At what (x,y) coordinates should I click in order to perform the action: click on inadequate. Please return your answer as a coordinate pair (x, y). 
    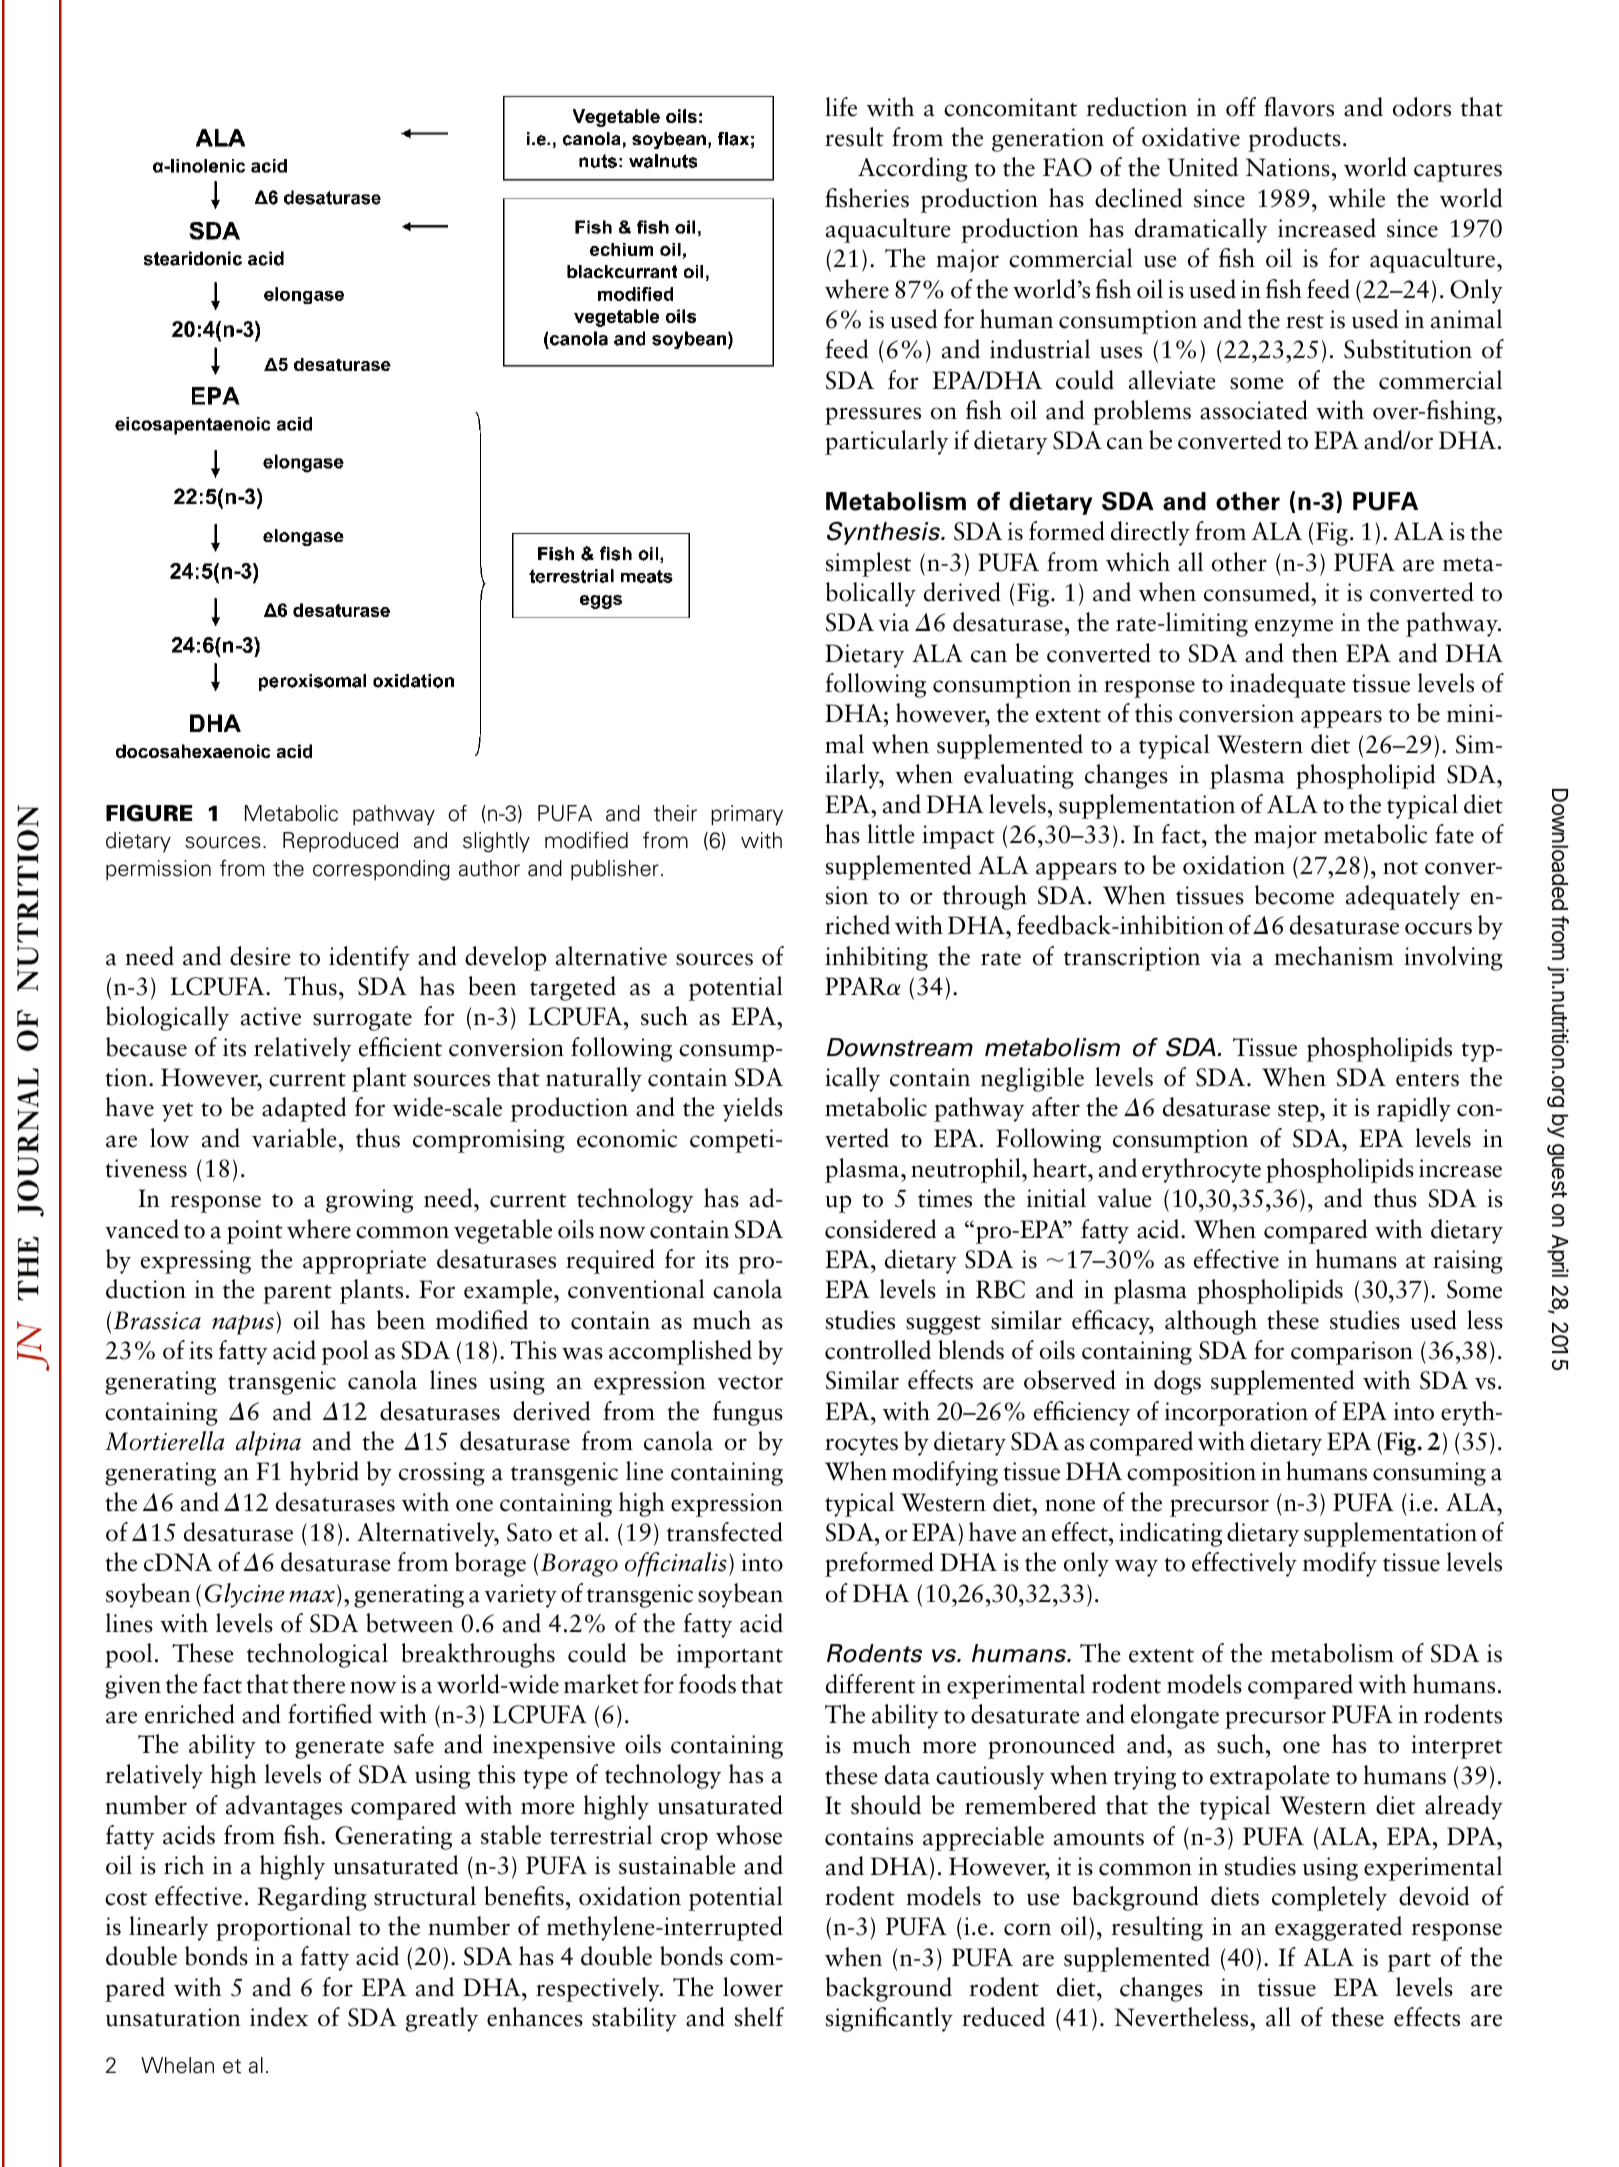
    Looking at the image, I should click on (1288, 685).
